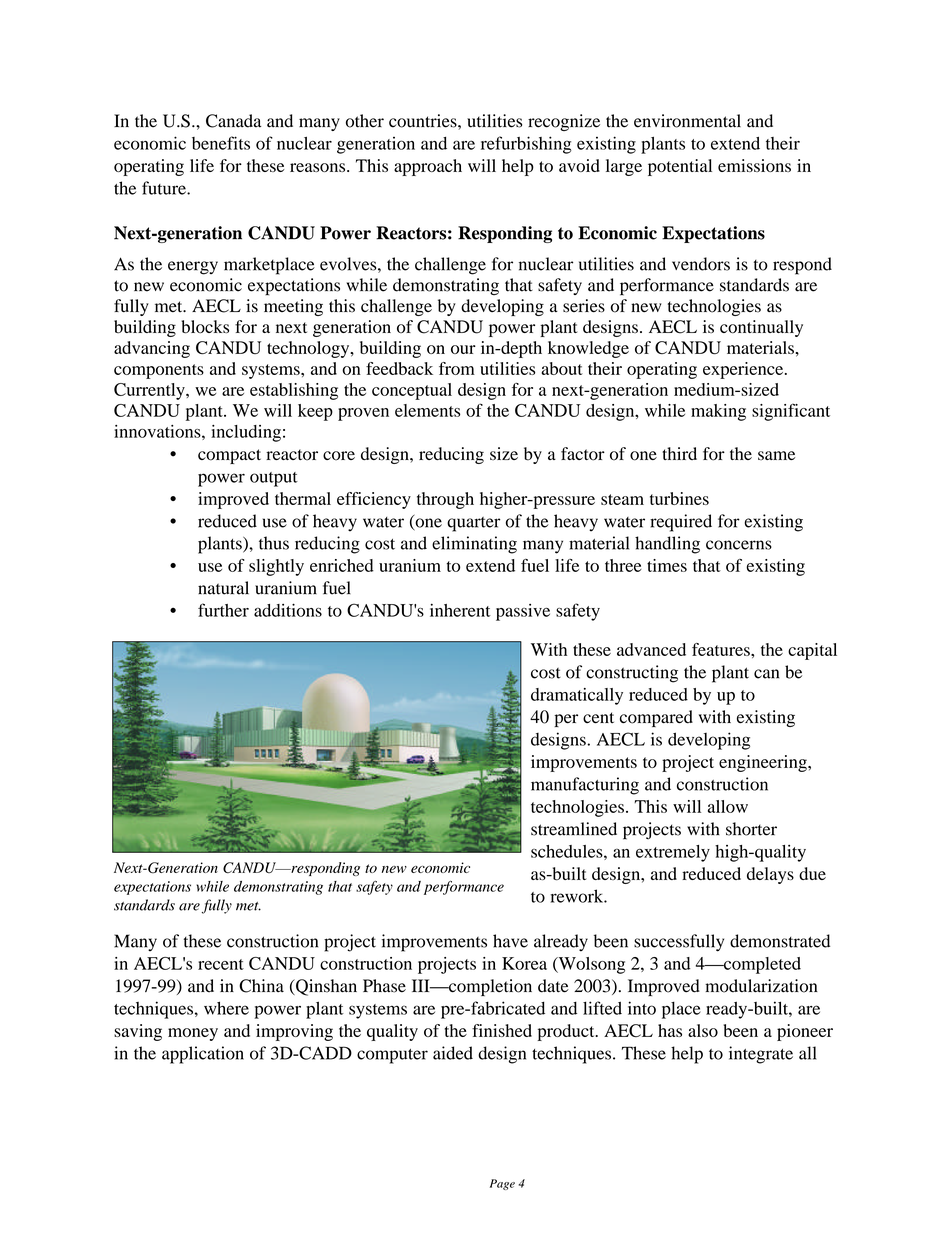 The width and height of the screenshot is (952, 1233). What do you see at coordinates (221, 143) in the screenshot?
I see `benefits` at bounding box center [221, 143].
